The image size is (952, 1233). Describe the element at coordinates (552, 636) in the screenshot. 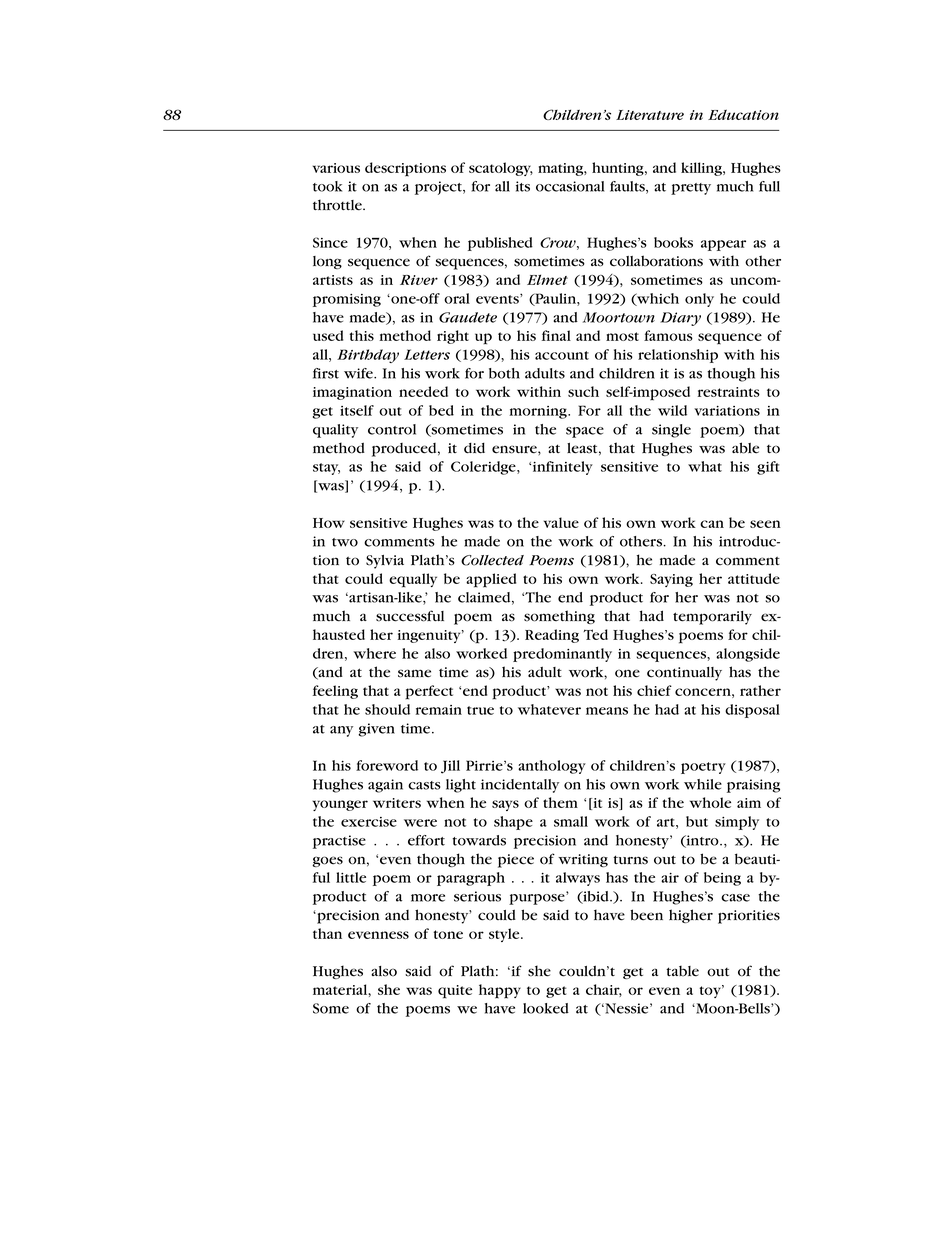

I see `Reading` at that location.
